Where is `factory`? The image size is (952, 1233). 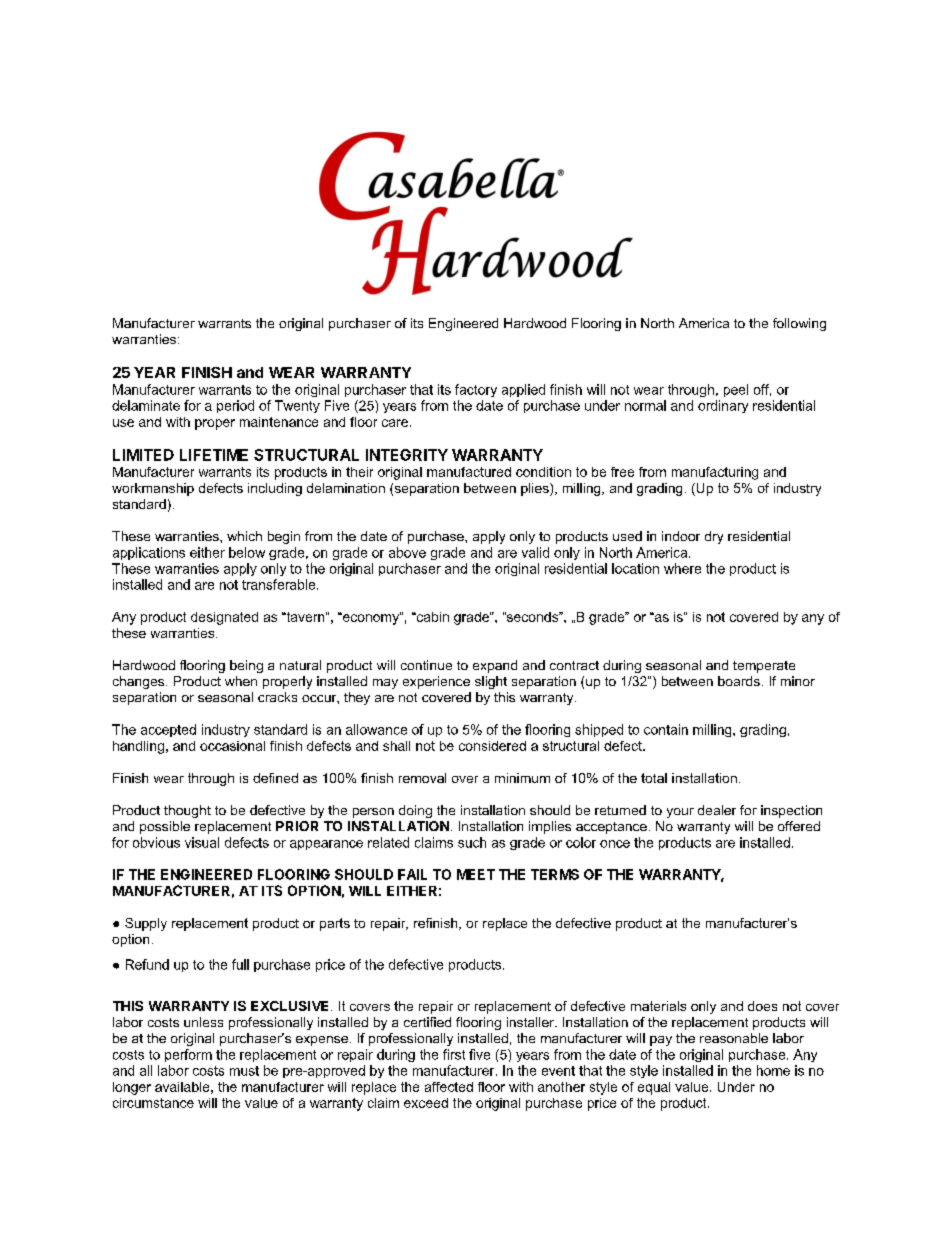 factory is located at coordinates (476, 390).
